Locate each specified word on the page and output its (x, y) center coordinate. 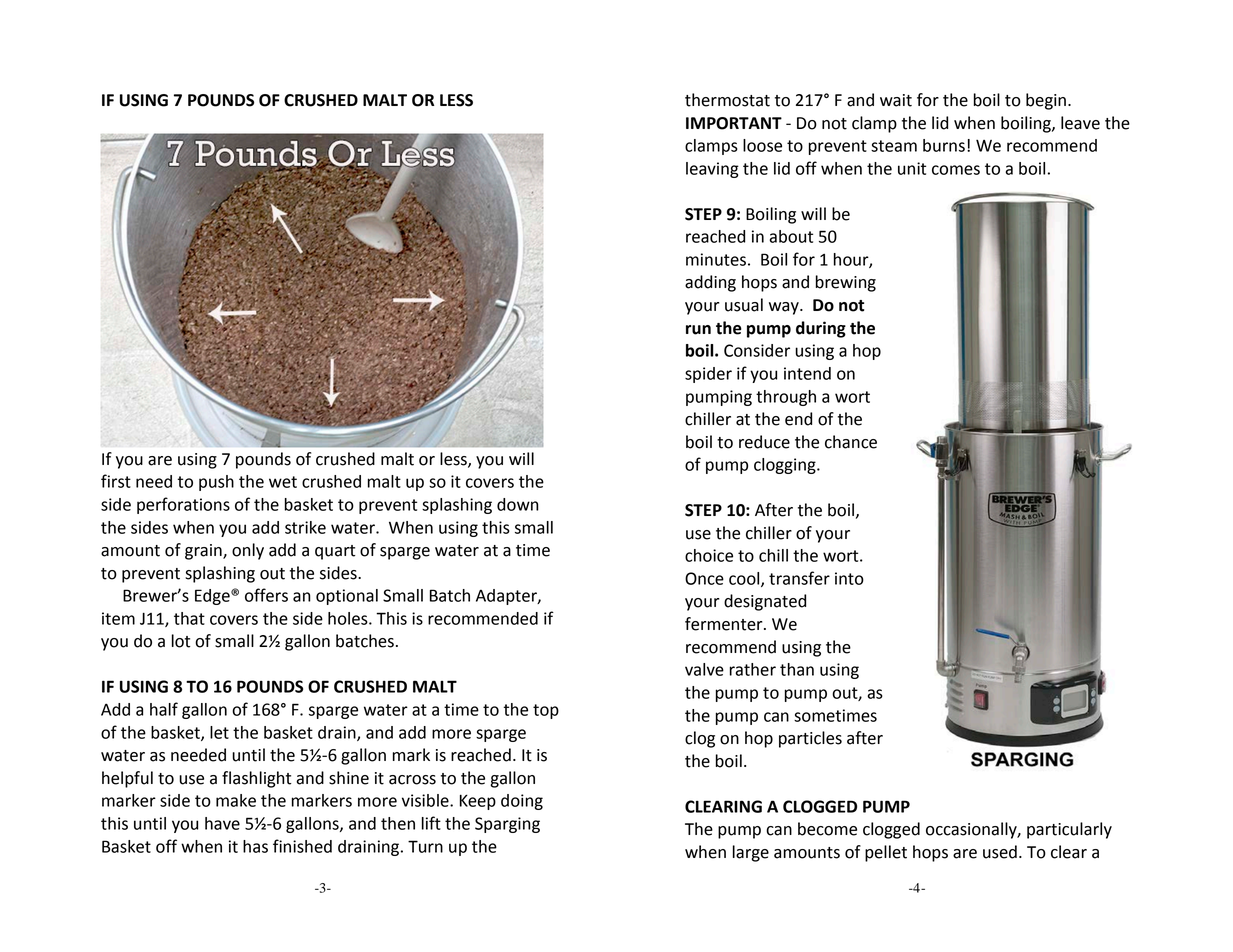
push (216, 483)
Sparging (507, 825)
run (698, 330)
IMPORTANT (734, 123)
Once (704, 578)
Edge (213, 597)
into (849, 578)
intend (807, 373)
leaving (712, 170)
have (222, 823)
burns (944, 145)
